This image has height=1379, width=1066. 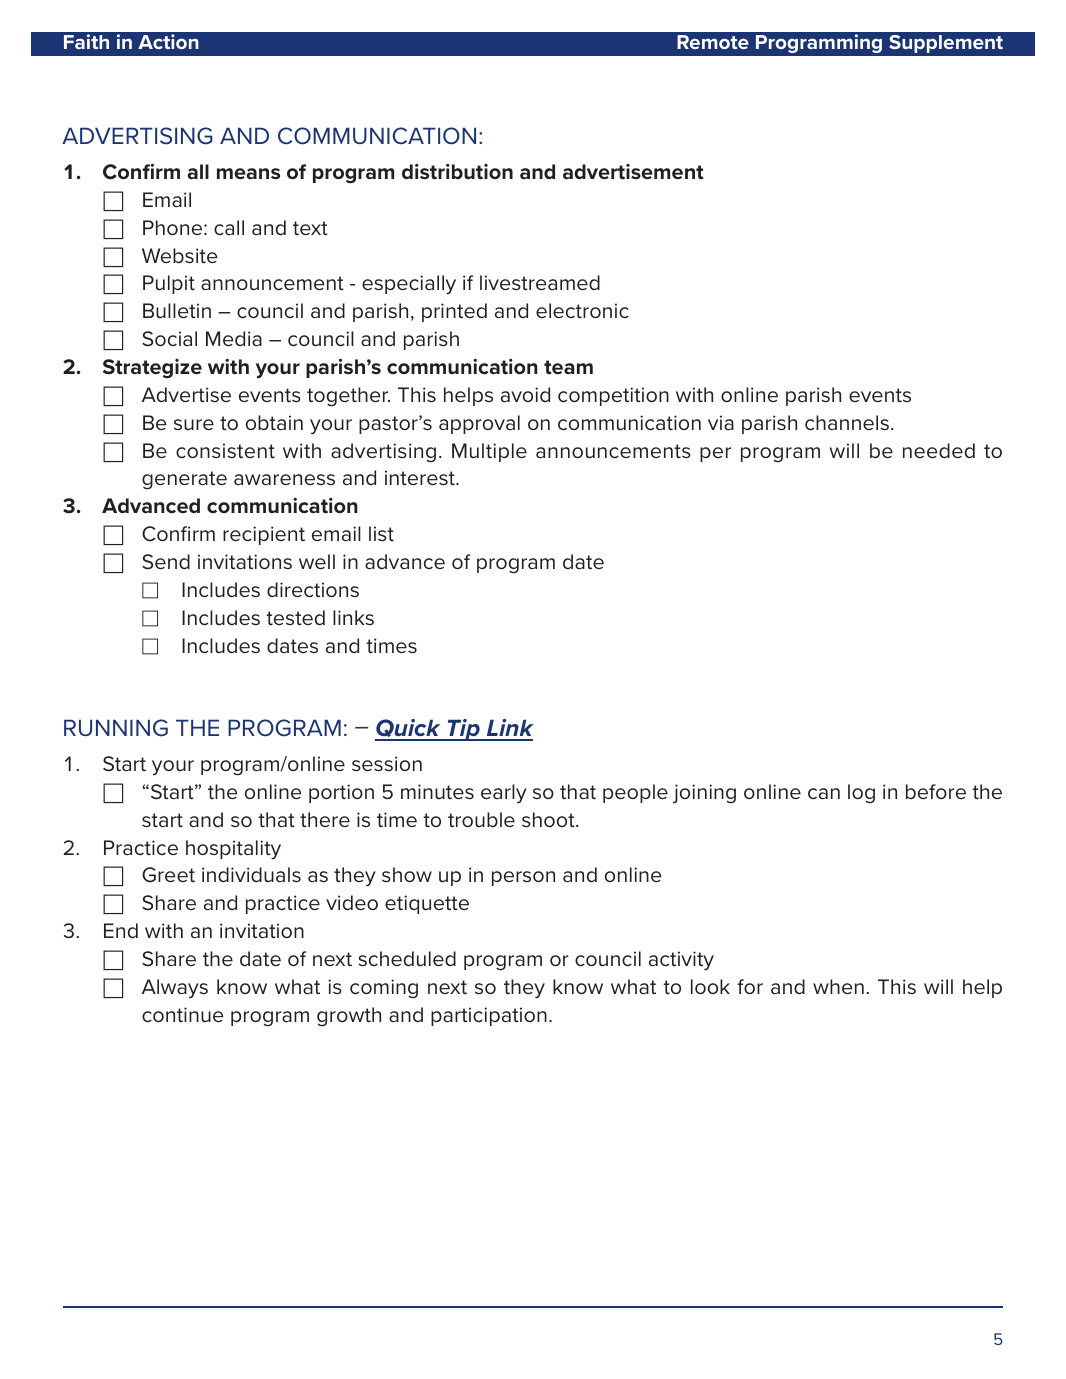 I want to click on means, so click(x=248, y=174).
